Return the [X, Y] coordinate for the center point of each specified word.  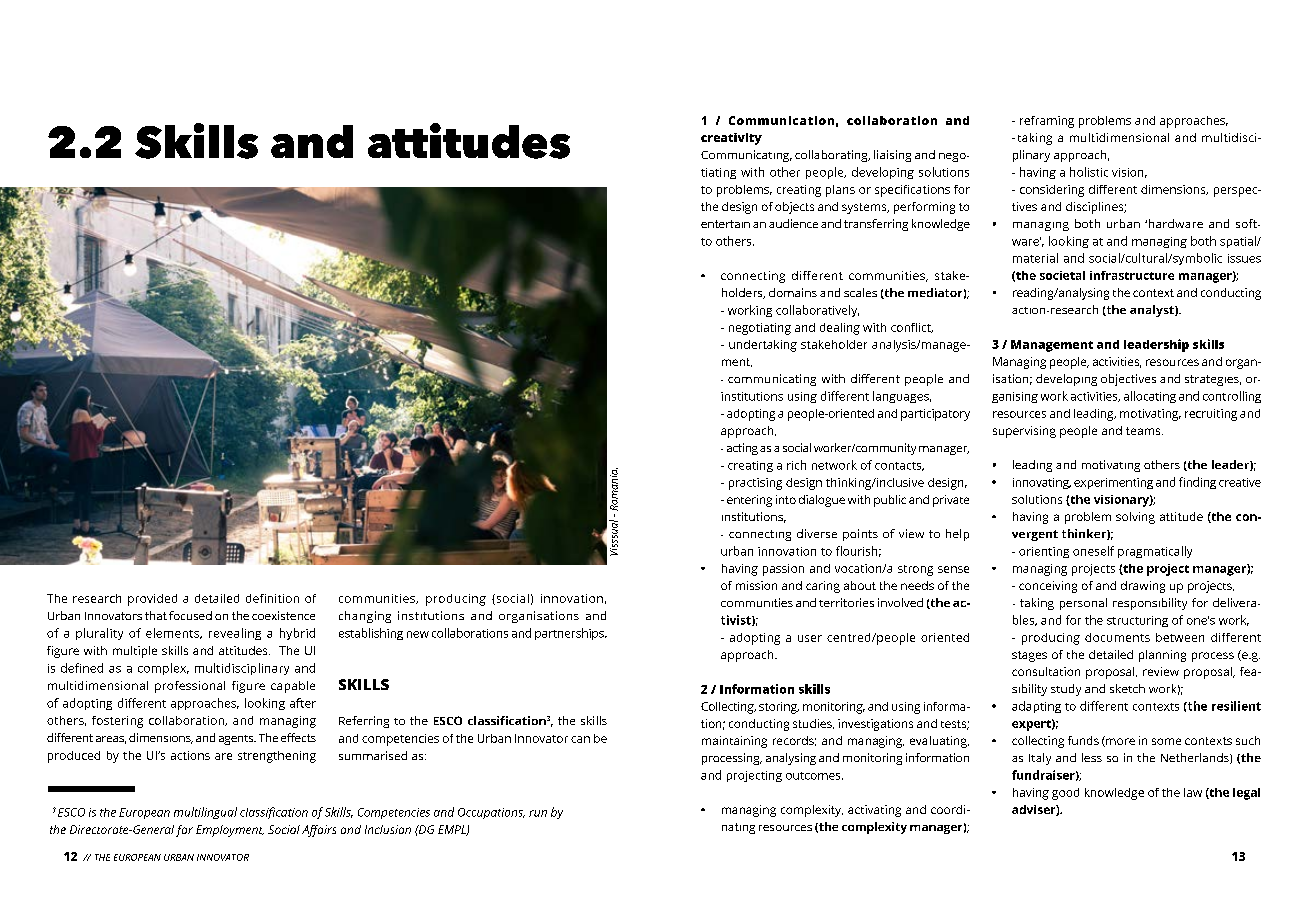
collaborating [832, 156]
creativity [731, 139]
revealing [235, 634]
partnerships [570, 634]
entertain [725, 224]
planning [1162, 656]
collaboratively [817, 311]
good [1065, 794]
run [538, 813]
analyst [1153, 311]
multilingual [205, 813]
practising [755, 484]
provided [152, 600]
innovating [1042, 483]
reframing [1047, 122]
